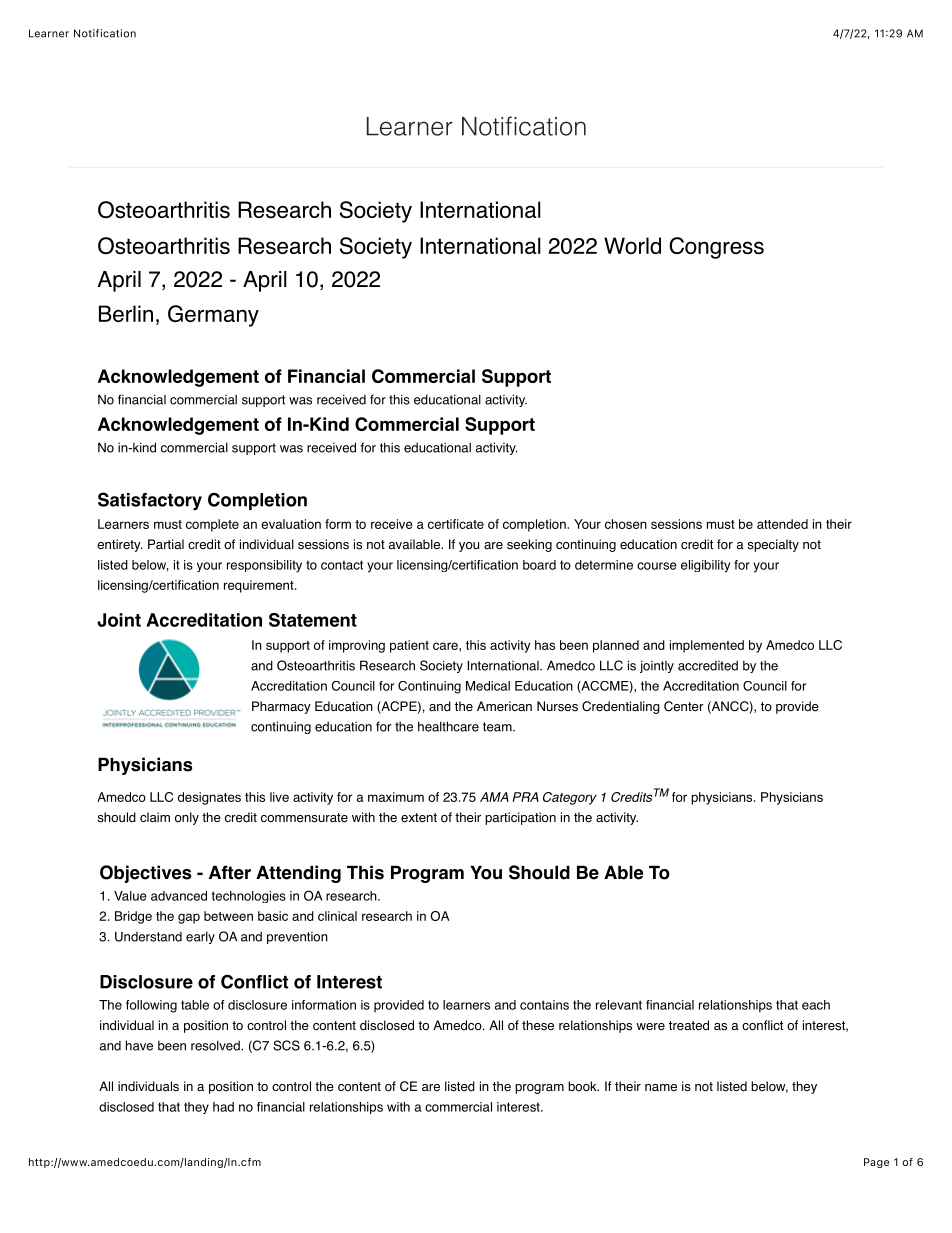 Image resolution: width=952 pixels, height=1233 pixels. Describe the element at coordinates (213, 316) in the screenshot. I see `Germany` at that location.
